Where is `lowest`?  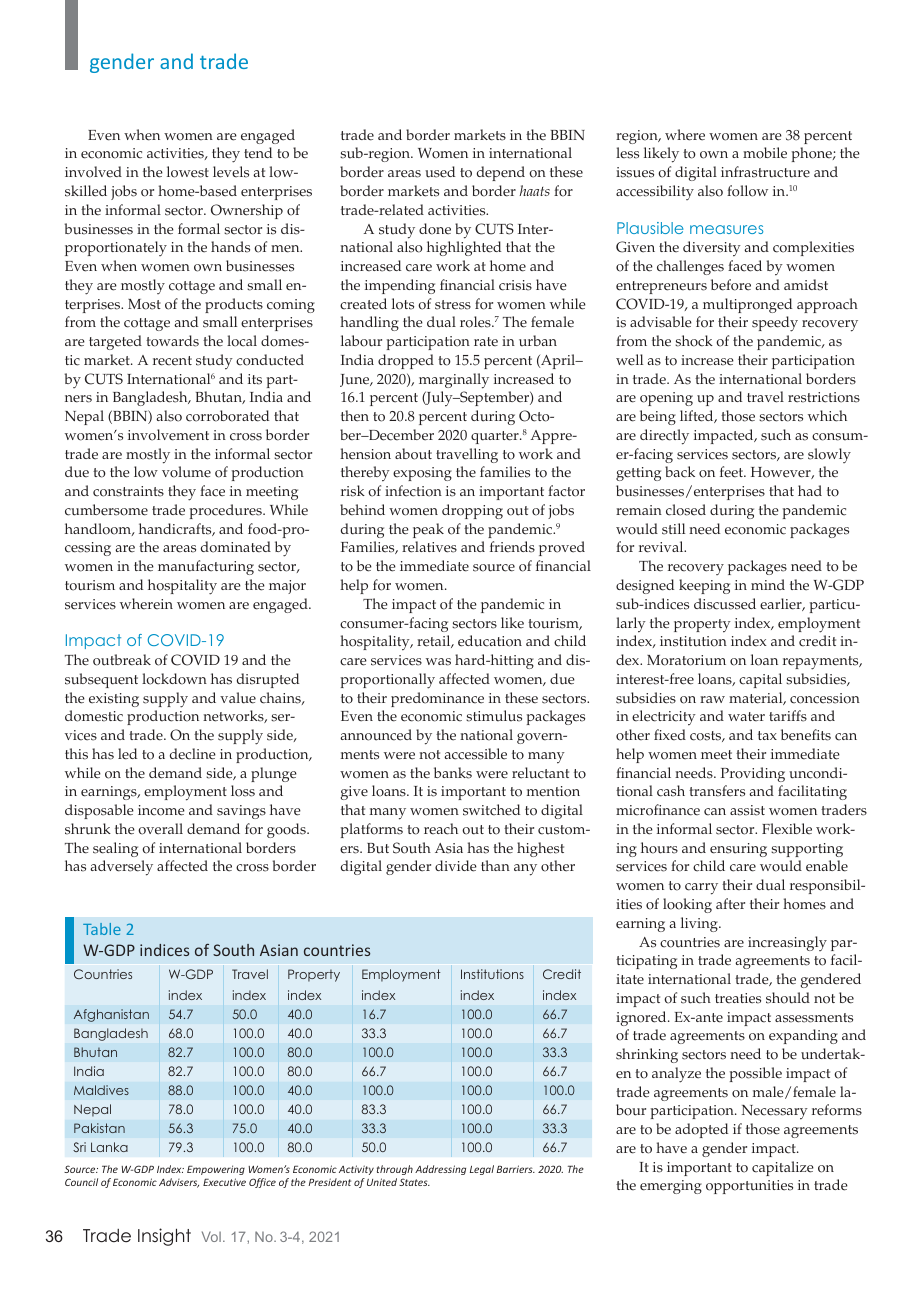
lowest is located at coordinates (188, 172).
